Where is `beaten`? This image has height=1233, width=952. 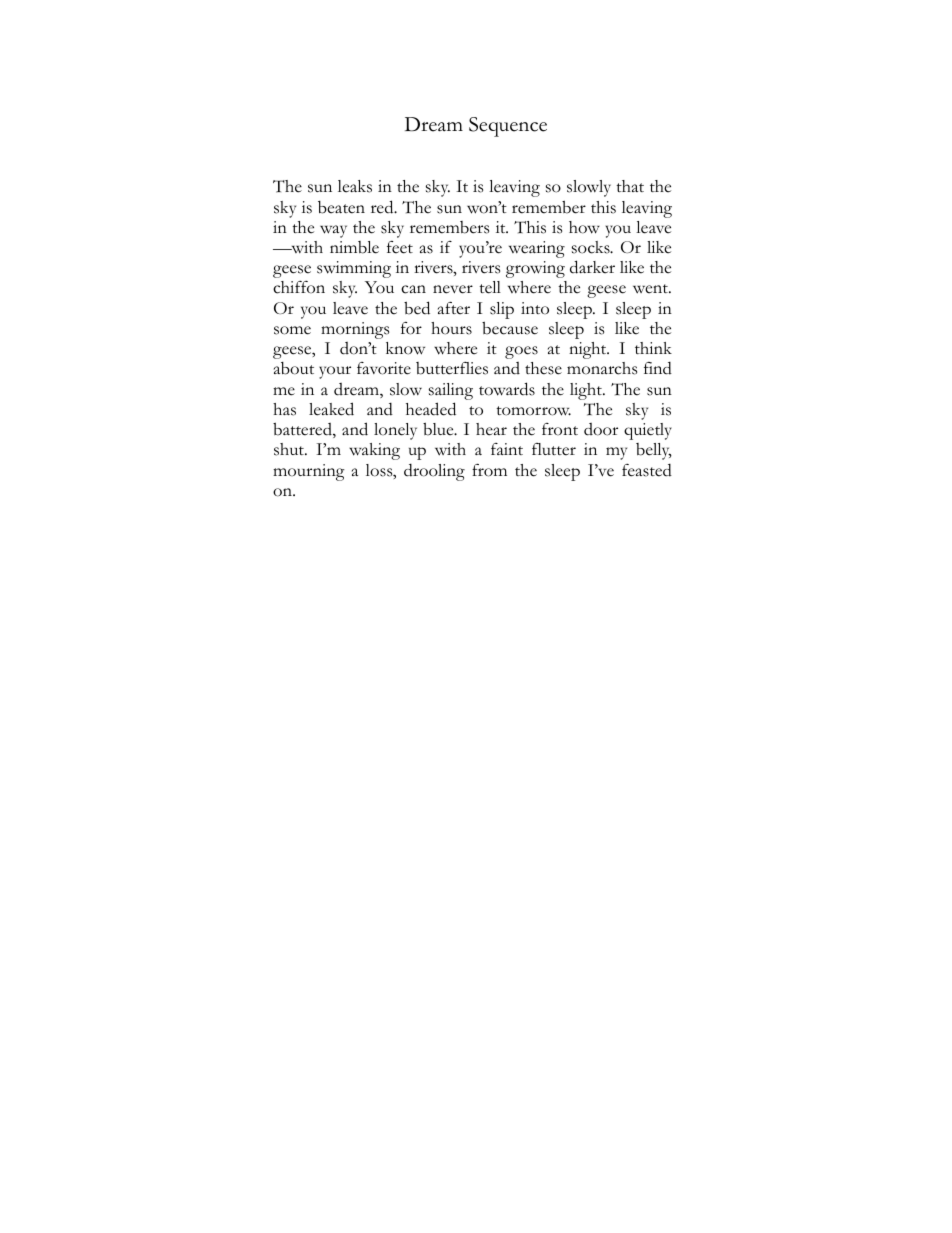
beaten is located at coordinates (341, 207).
